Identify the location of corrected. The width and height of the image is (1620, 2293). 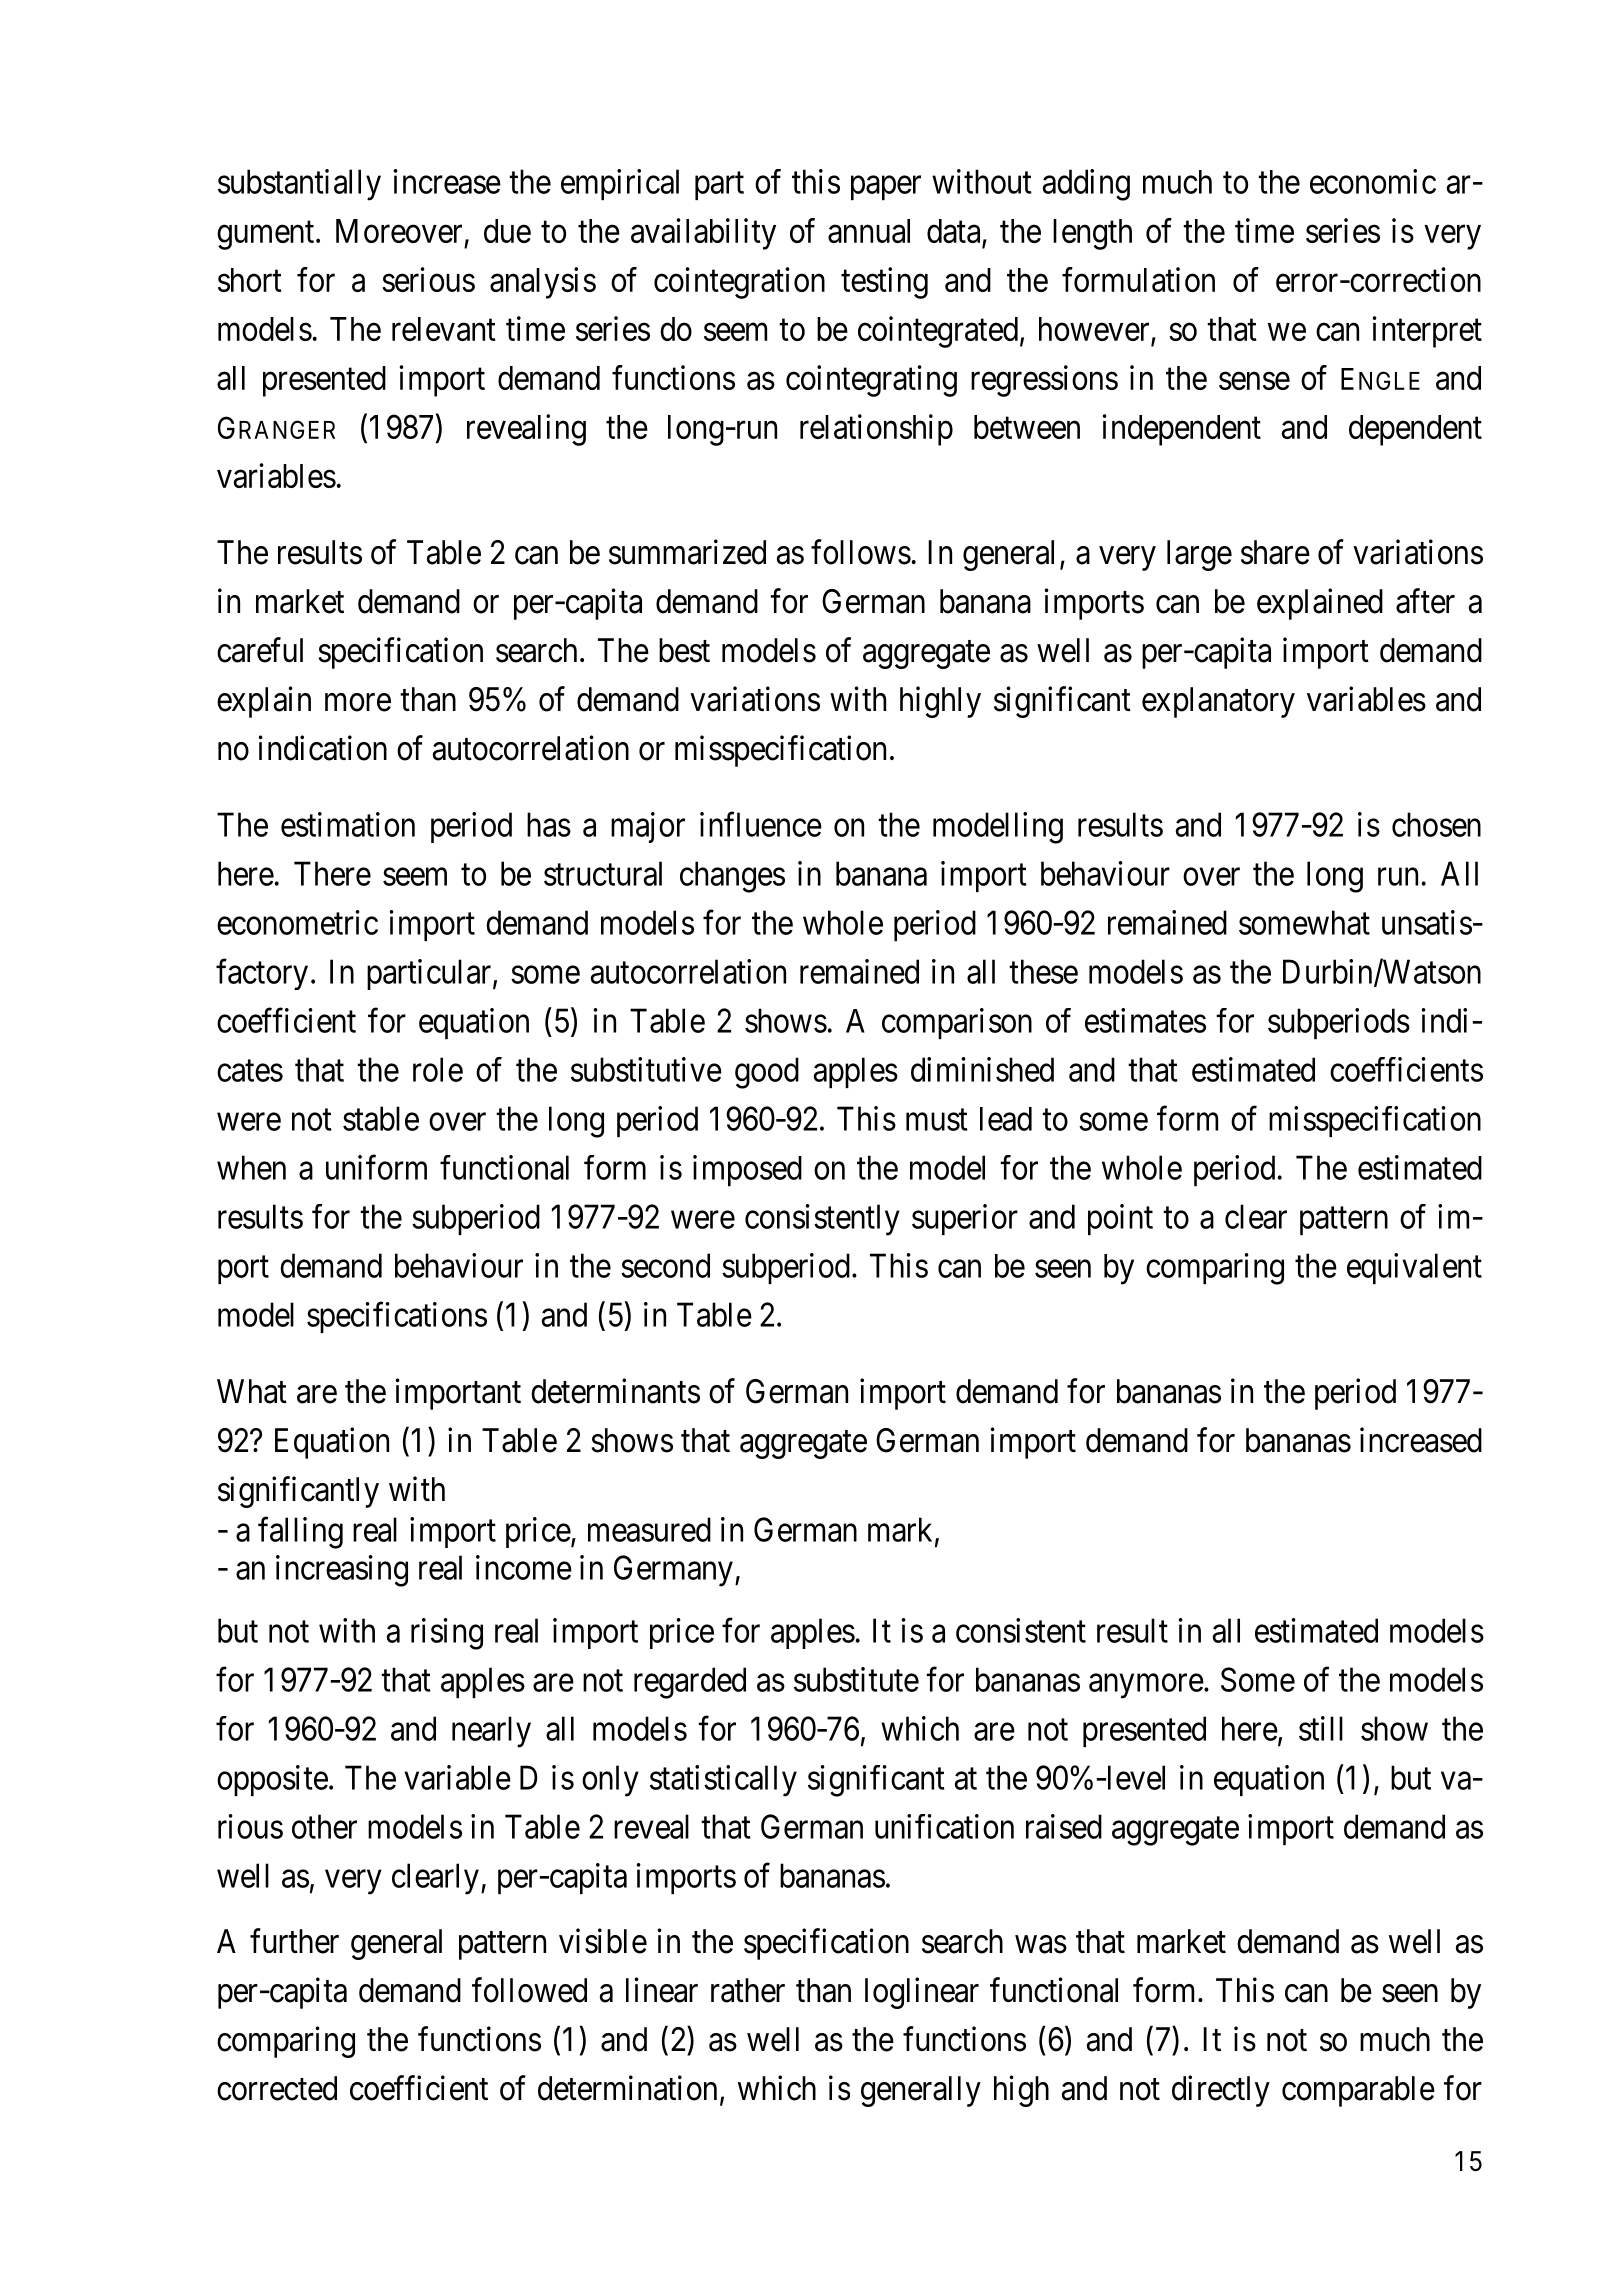
(277, 2088).
